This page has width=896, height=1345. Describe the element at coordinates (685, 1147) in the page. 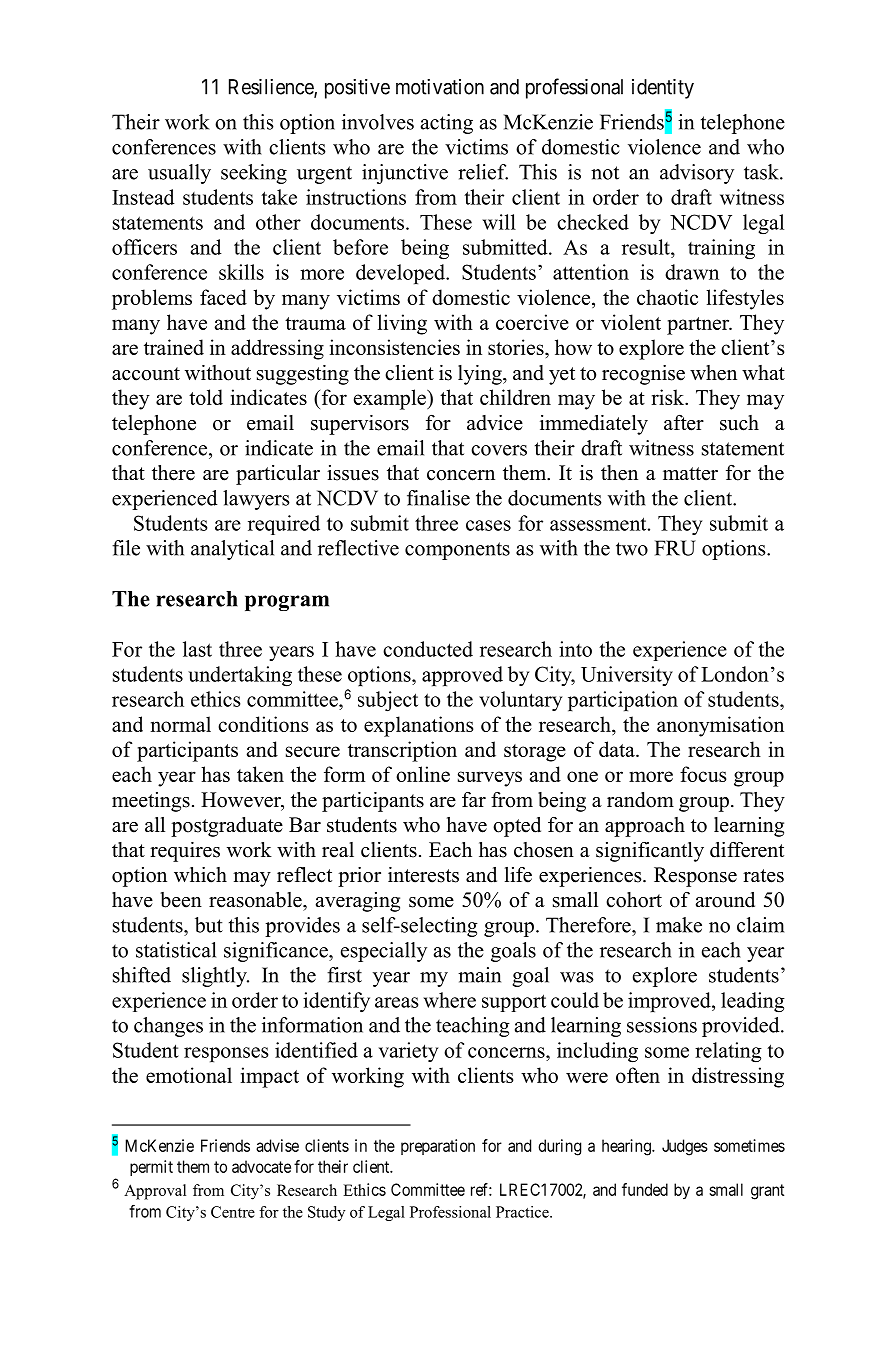

I see `Judges` at that location.
